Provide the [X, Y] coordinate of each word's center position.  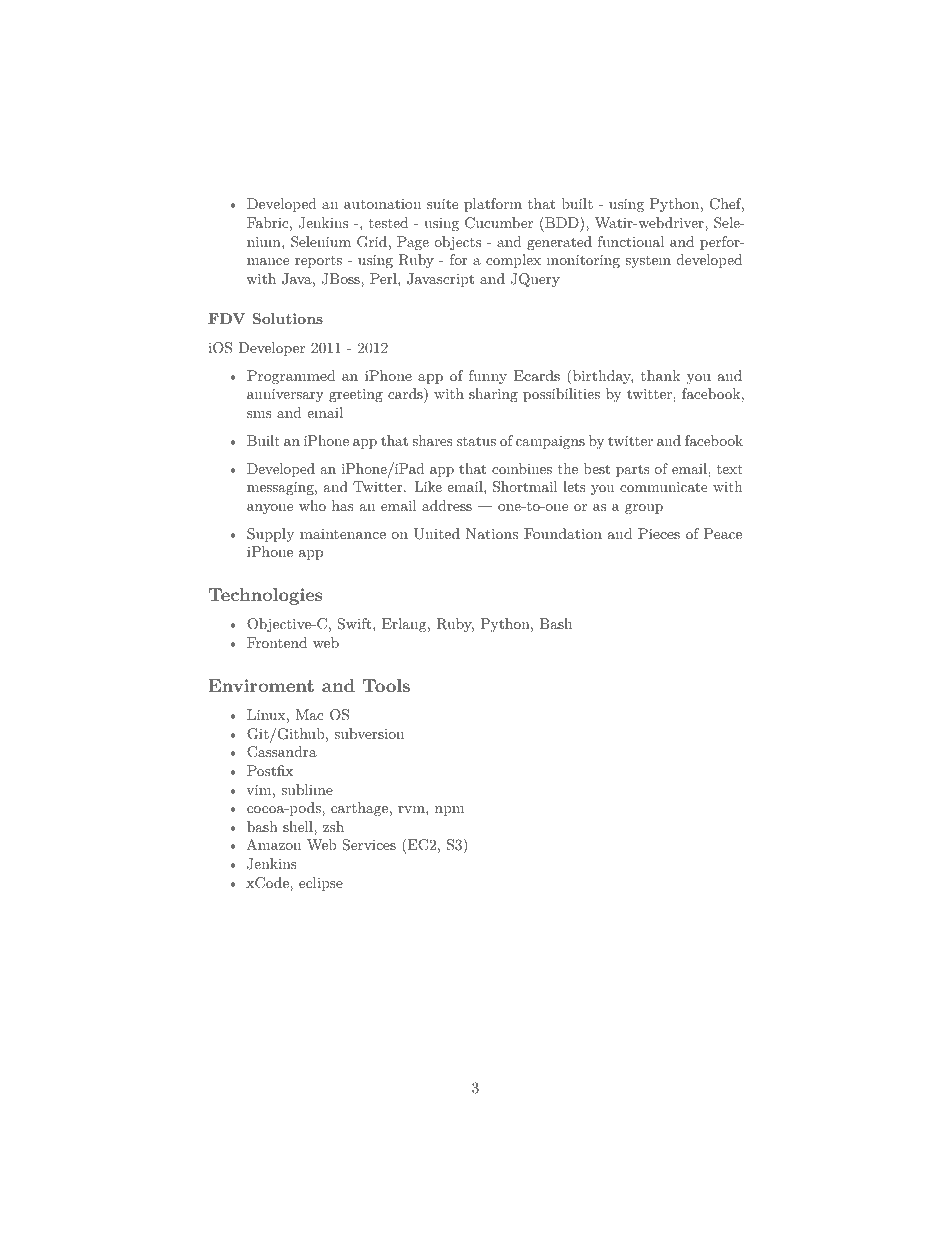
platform [493, 205]
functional [631, 241]
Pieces [659, 533]
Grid [372, 242]
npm [449, 811]
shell [299, 826]
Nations [492, 533]
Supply [270, 535]
